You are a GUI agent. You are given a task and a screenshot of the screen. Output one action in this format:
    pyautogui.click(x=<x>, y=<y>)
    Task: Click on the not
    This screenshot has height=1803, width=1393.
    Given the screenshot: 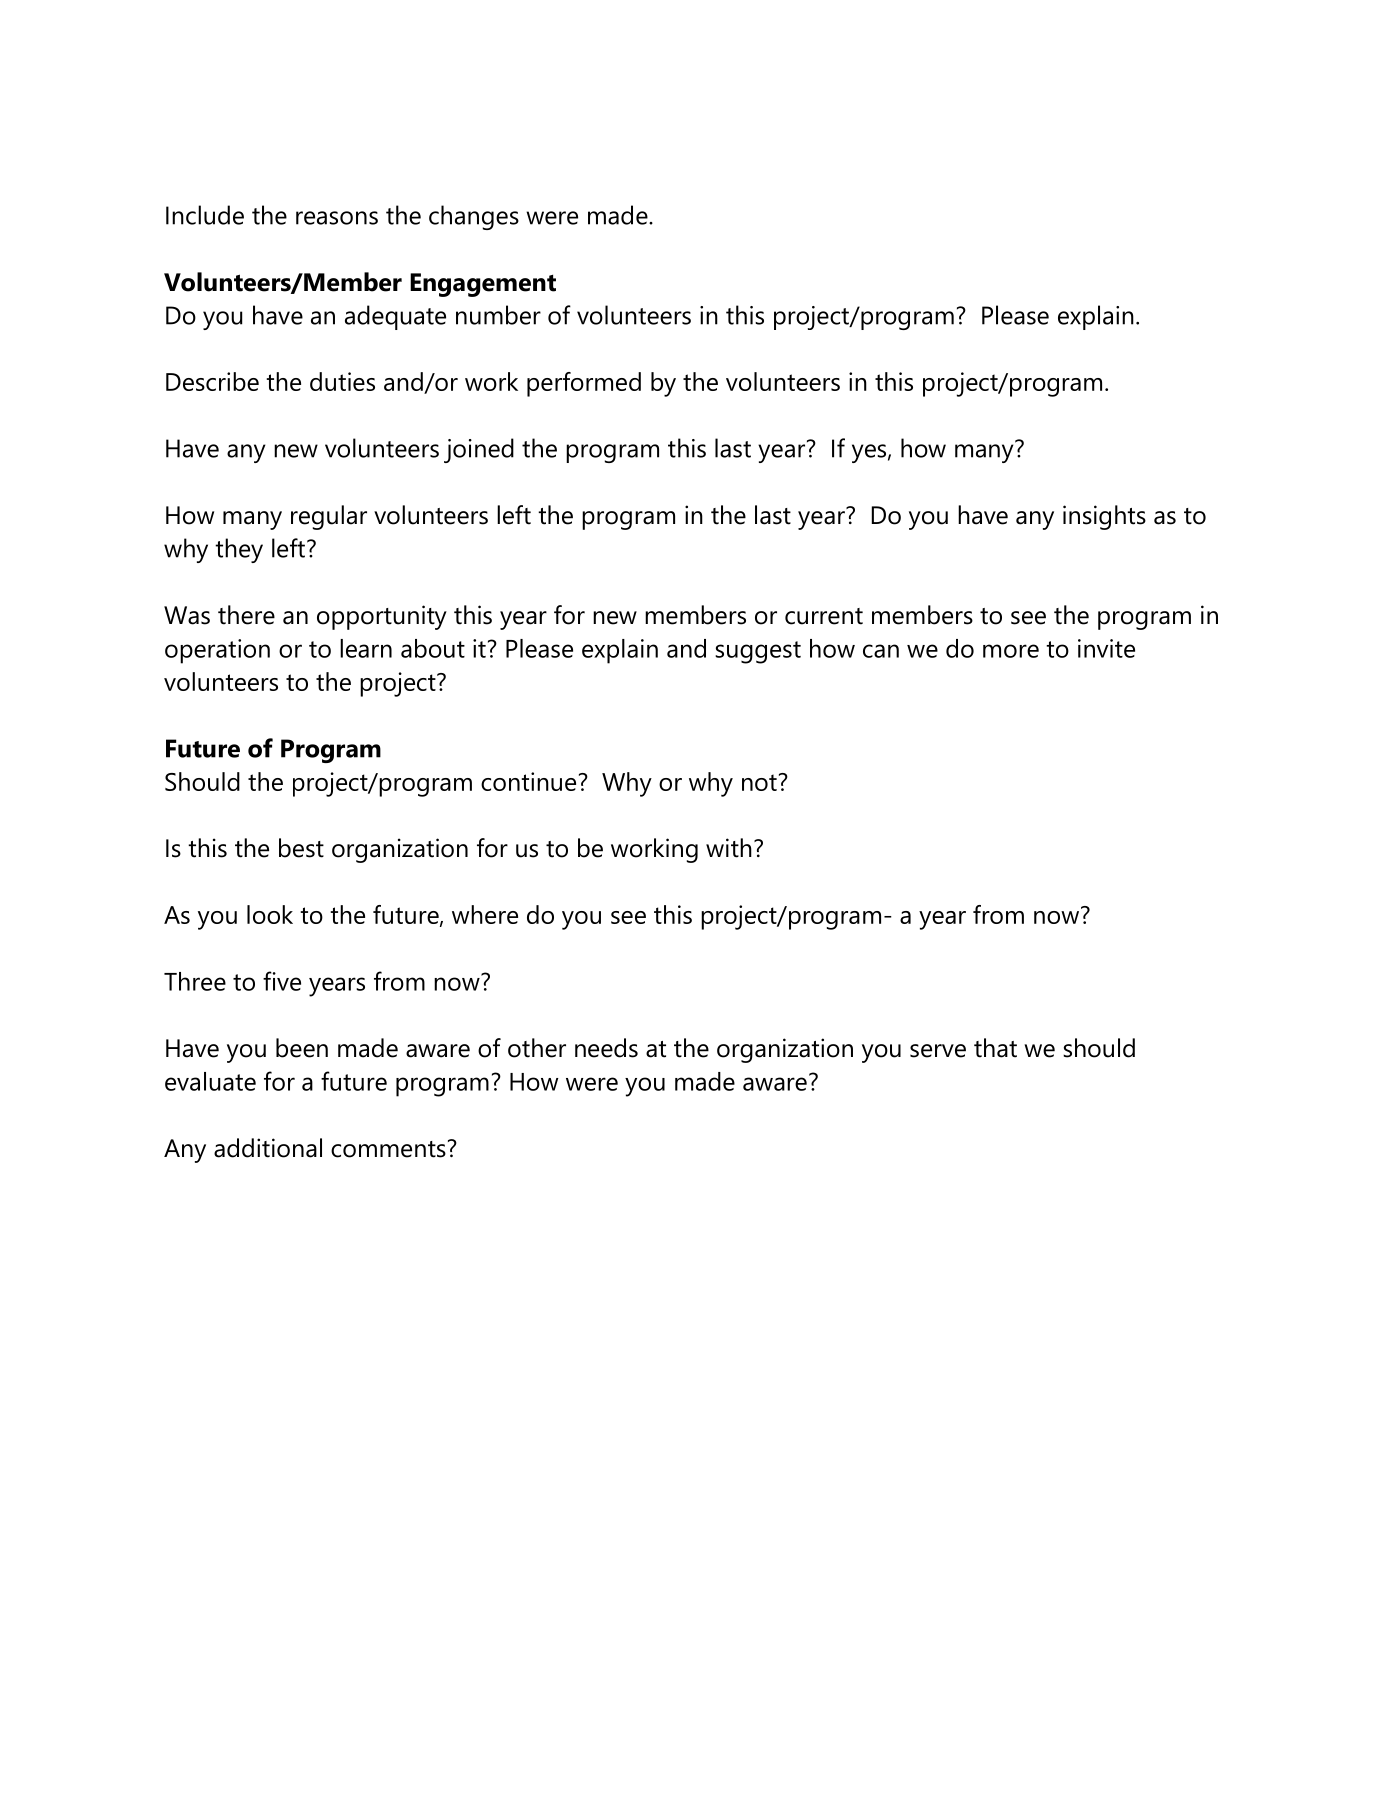 What is the action you would take?
    pyautogui.click(x=759, y=782)
